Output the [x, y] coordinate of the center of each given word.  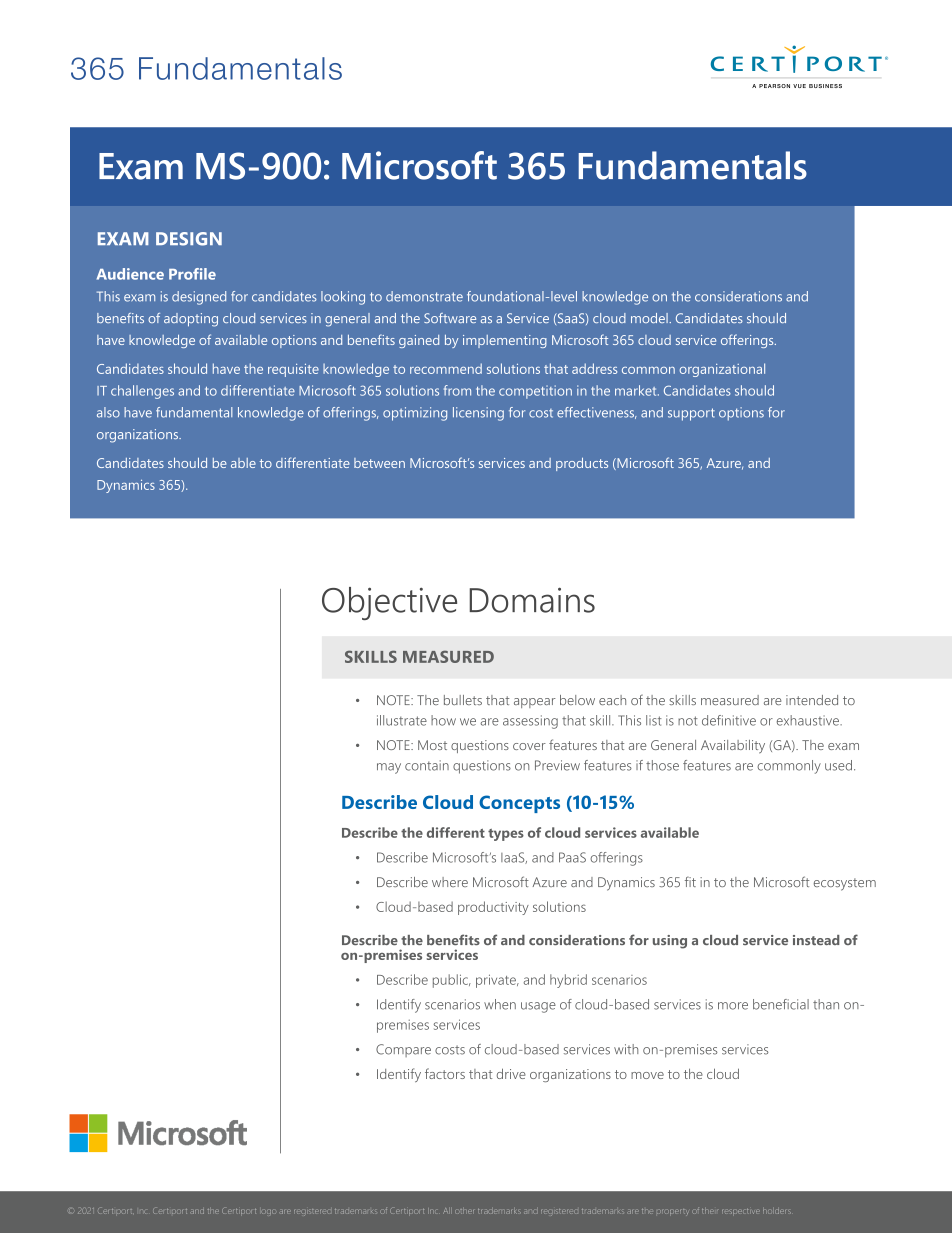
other [464, 1211]
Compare [403, 1050]
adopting [191, 320]
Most [432, 745]
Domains [532, 600]
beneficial [781, 1004]
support [691, 414]
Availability [733, 747]
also [108, 412]
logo [267, 1212]
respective [739, 1211]
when [500, 1004]
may [389, 768]
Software [450, 318]
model [650, 318]
